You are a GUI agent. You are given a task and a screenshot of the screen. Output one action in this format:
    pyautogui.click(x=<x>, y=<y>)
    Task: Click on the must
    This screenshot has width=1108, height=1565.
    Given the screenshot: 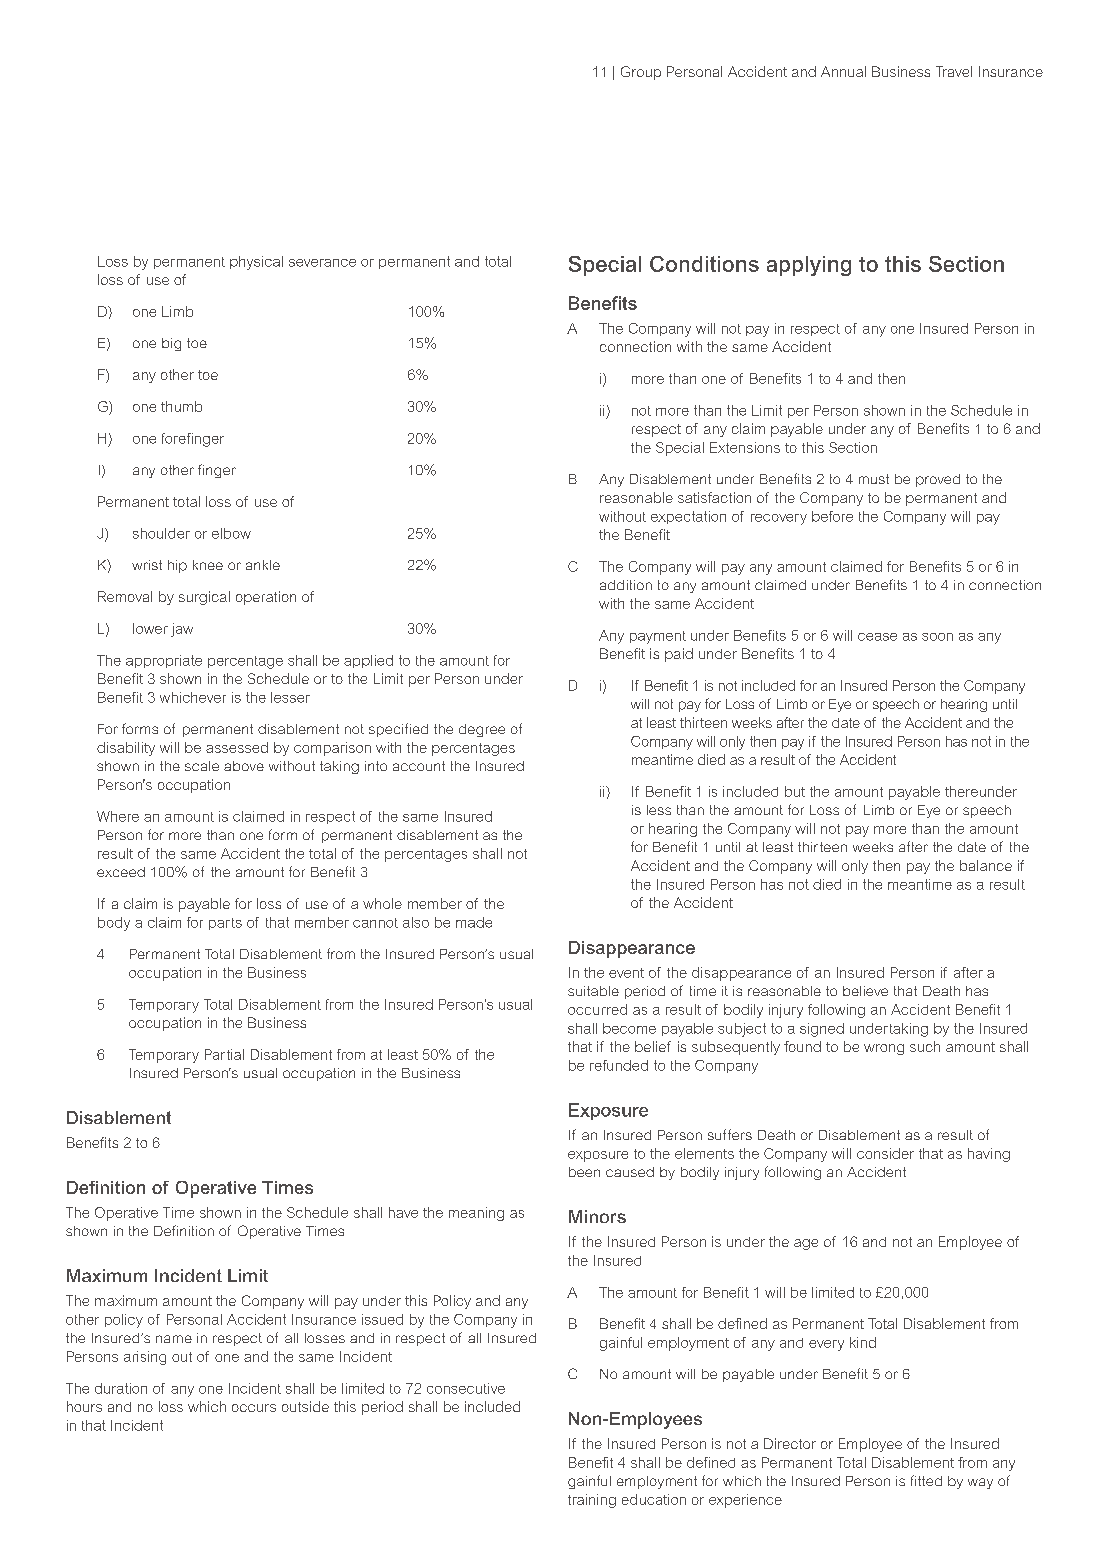 What is the action you would take?
    pyautogui.click(x=874, y=479)
